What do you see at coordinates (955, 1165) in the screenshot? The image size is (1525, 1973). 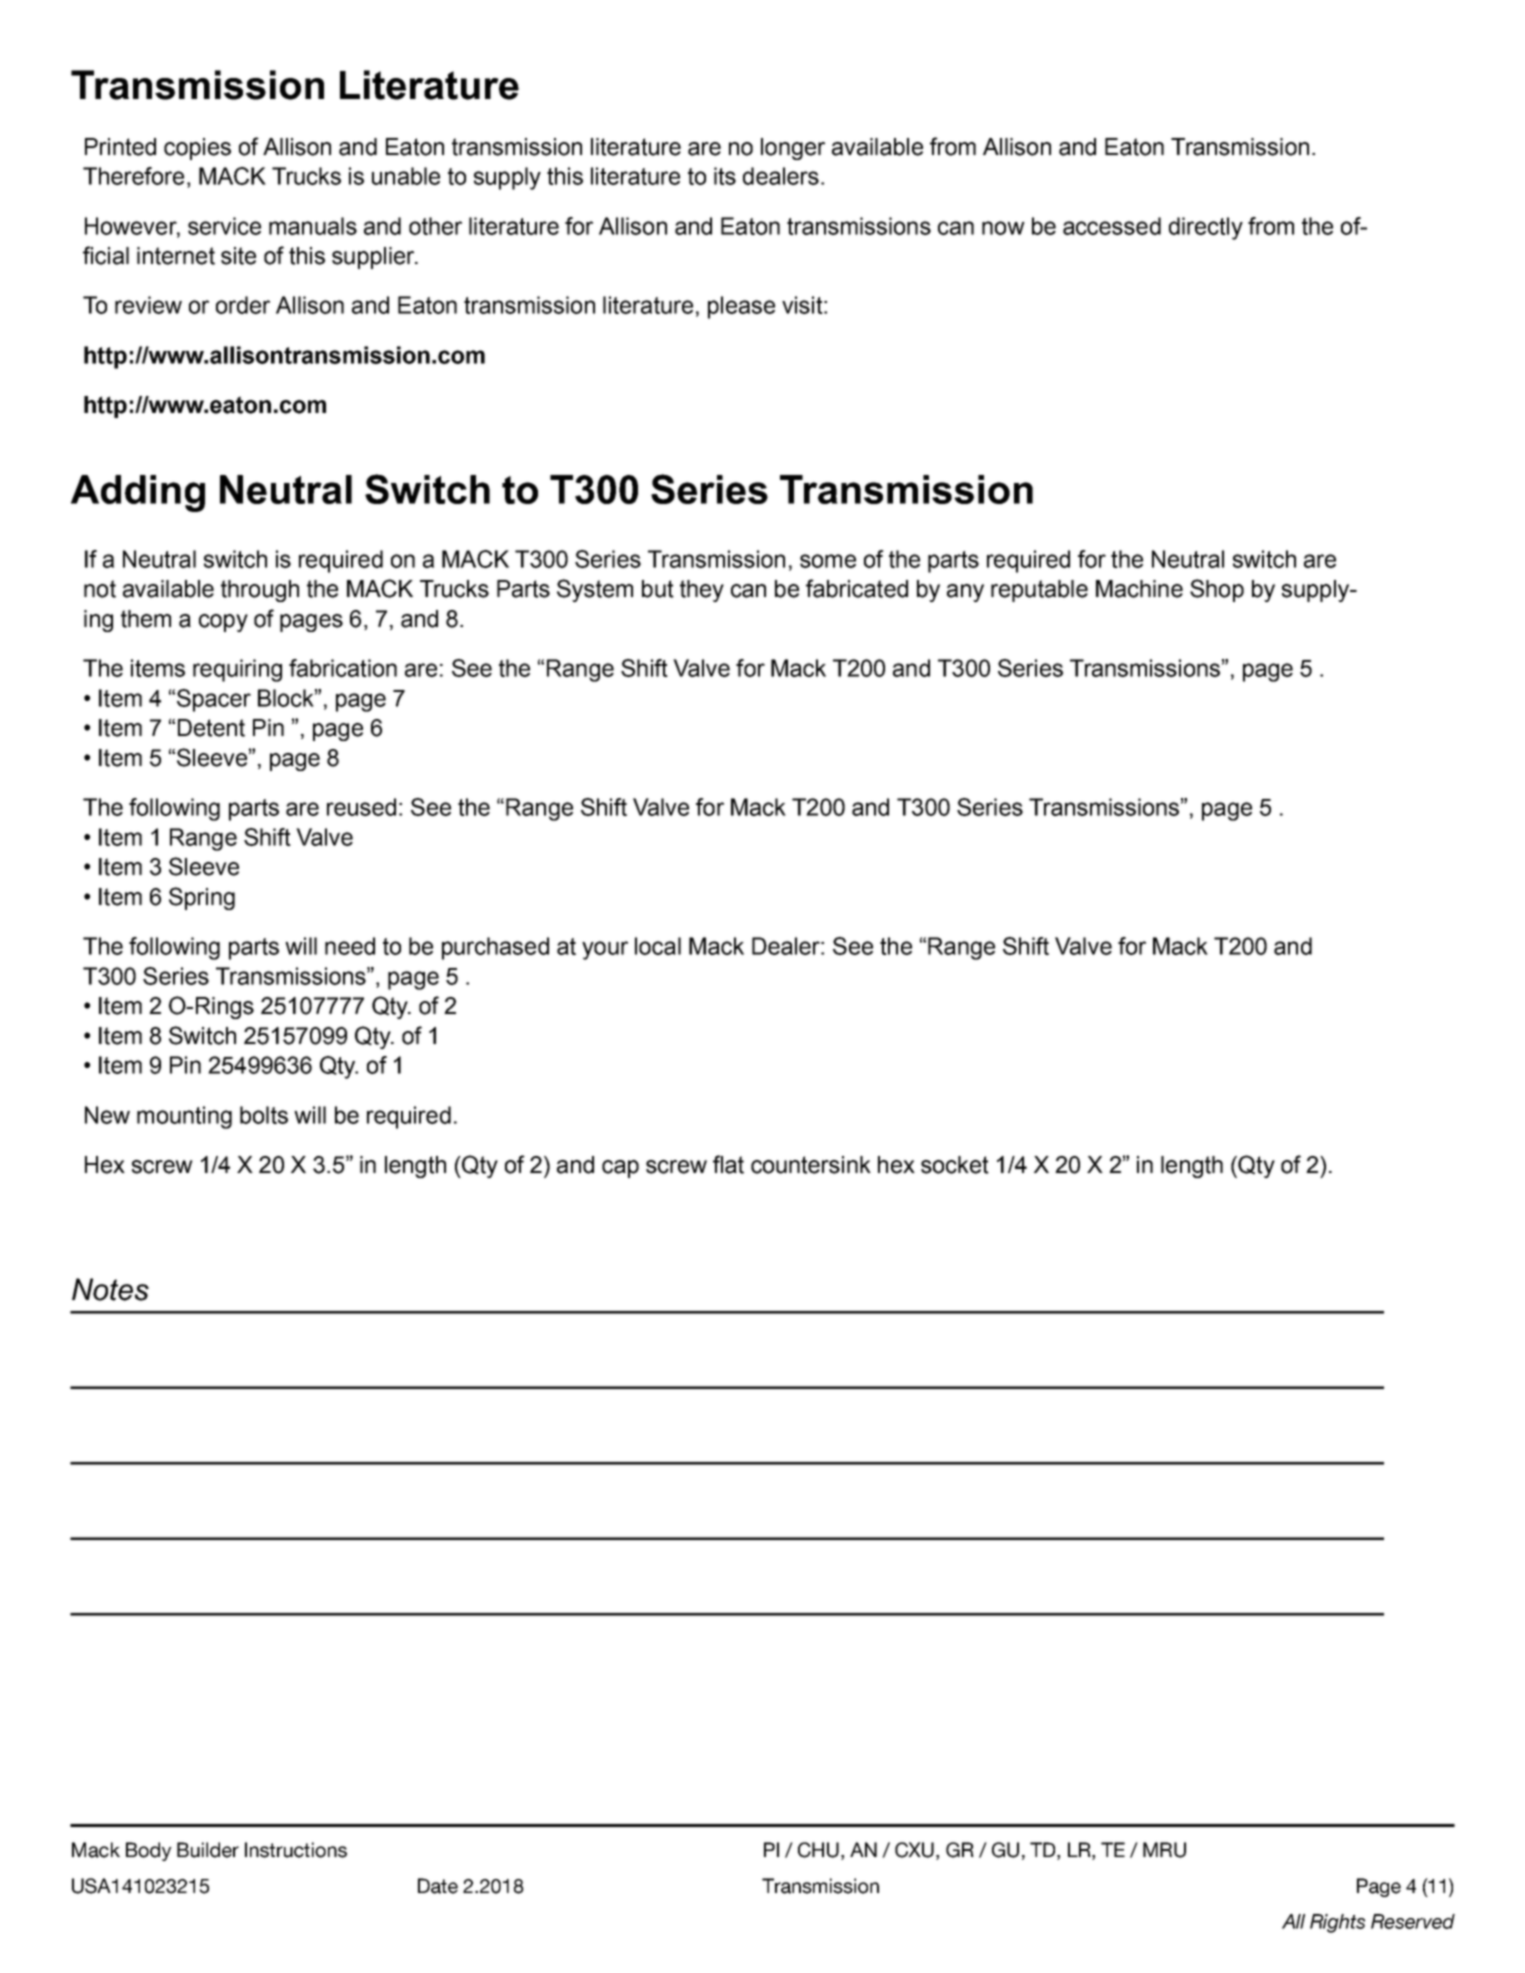 I see `socket` at bounding box center [955, 1165].
